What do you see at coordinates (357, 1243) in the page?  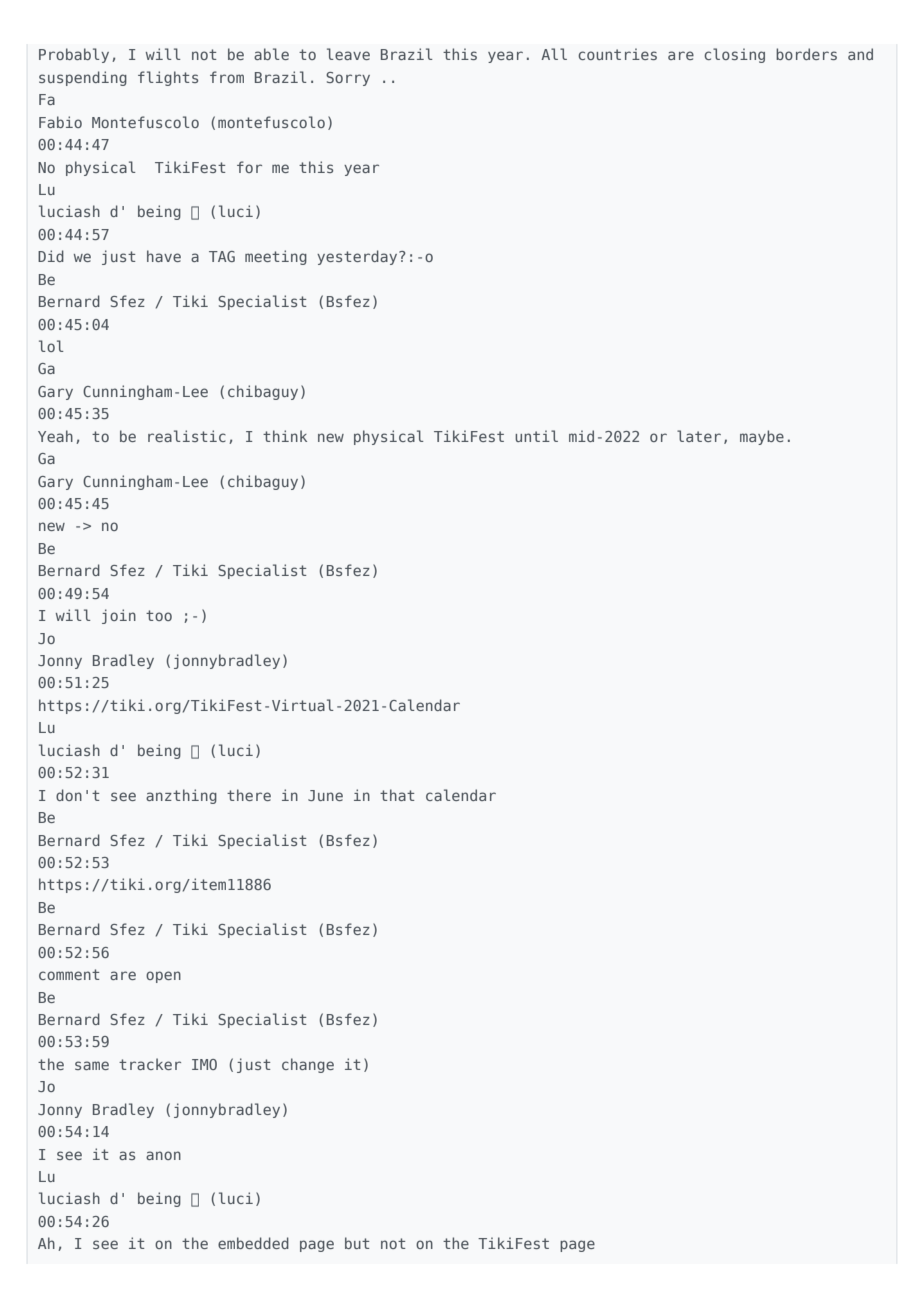 I see `but` at bounding box center [357, 1243].
